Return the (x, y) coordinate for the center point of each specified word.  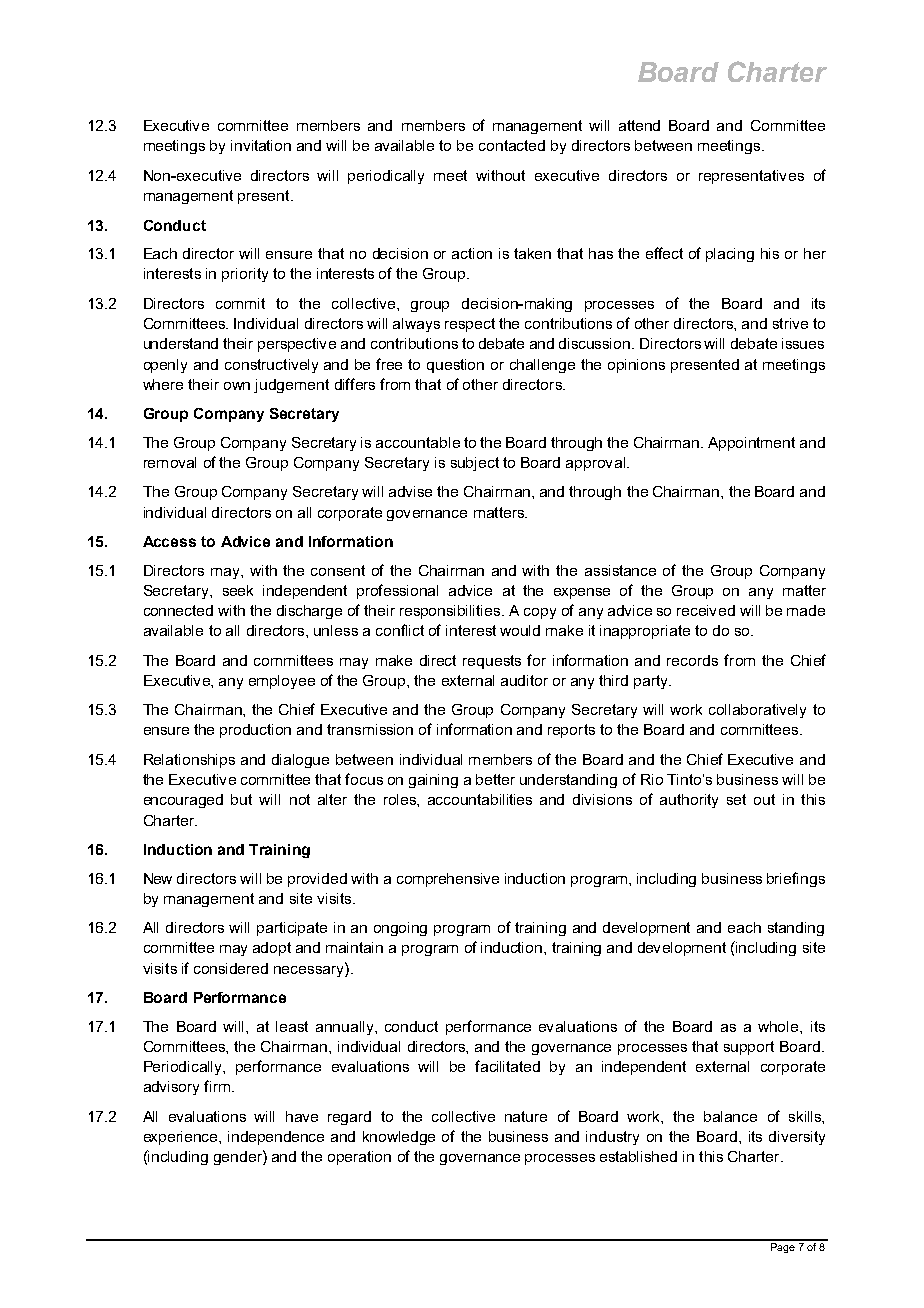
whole (779, 1026)
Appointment (751, 444)
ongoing (400, 929)
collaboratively (757, 711)
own (237, 386)
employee (282, 682)
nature (526, 1116)
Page (782, 1246)
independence (276, 1138)
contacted (512, 145)
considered (231, 968)
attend (639, 125)
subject (475, 464)
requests (492, 662)
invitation (261, 145)
